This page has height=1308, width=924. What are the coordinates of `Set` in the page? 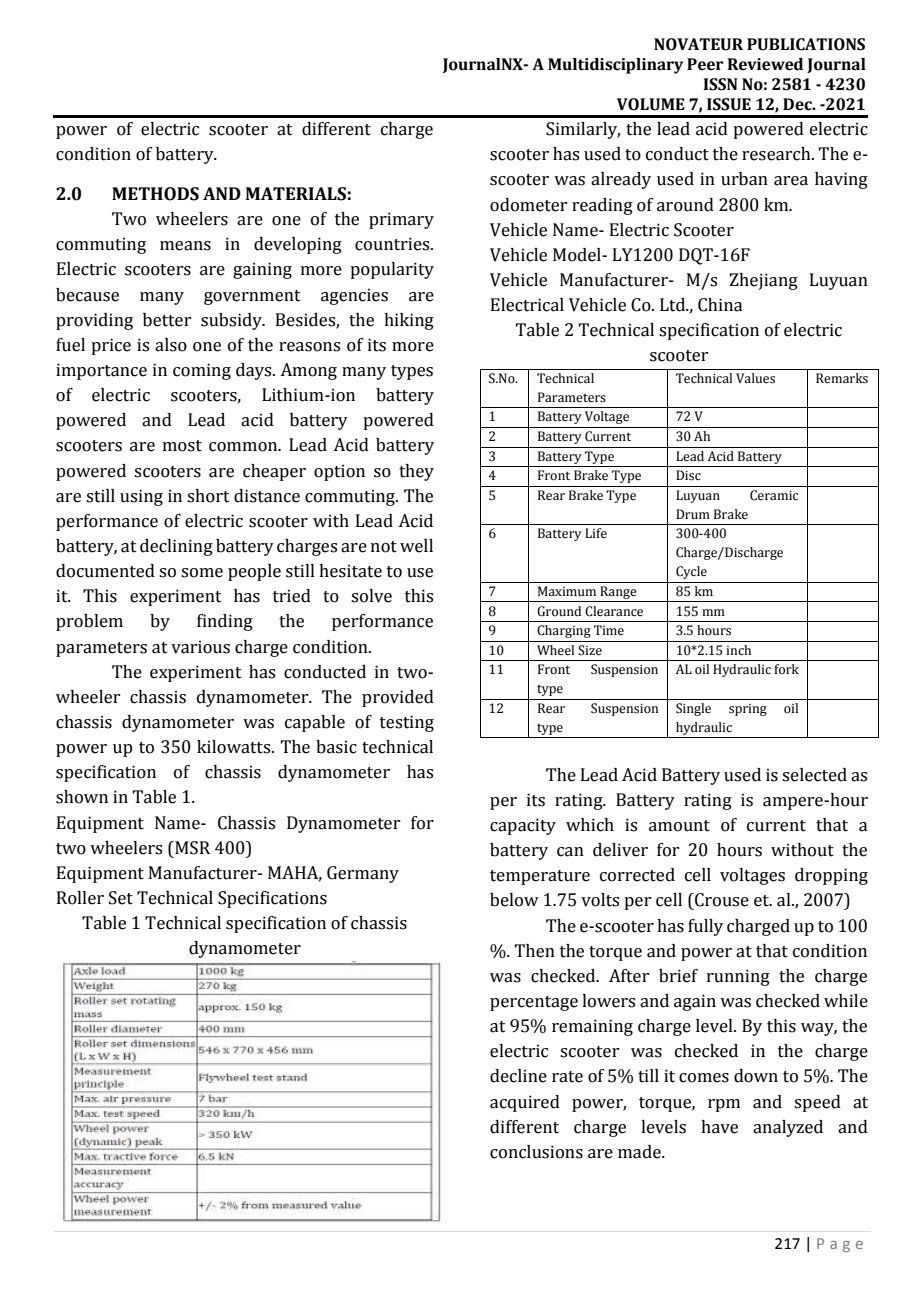 It's located at (121, 898).
